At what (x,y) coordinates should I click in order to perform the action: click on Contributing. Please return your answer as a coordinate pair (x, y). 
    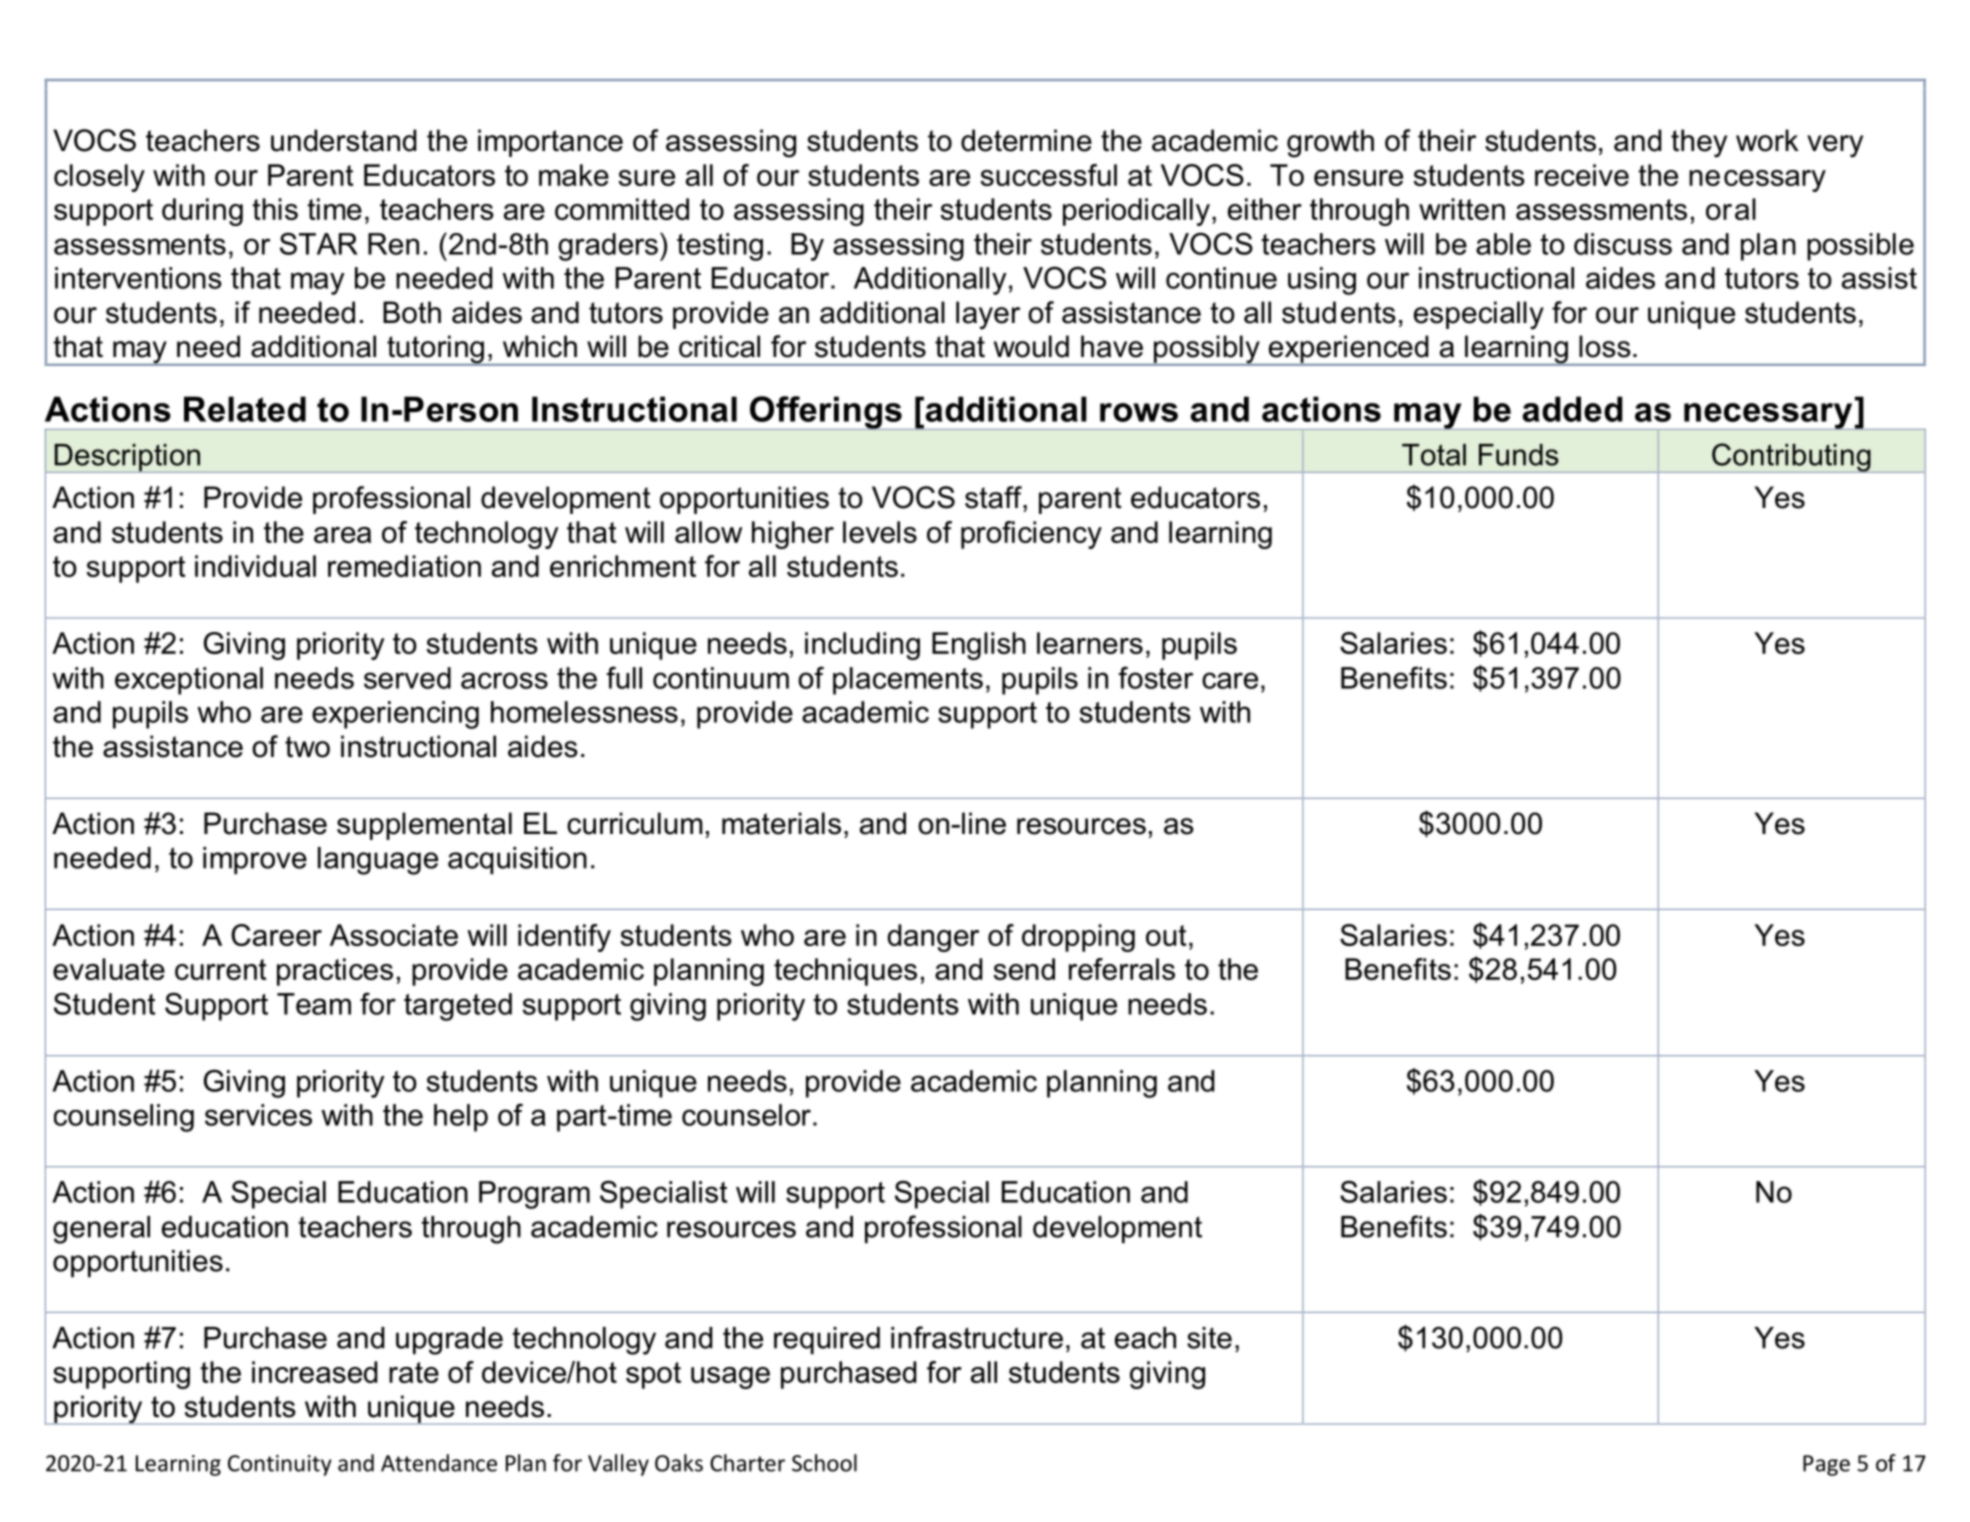
    Looking at the image, I should click on (1791, 458).
